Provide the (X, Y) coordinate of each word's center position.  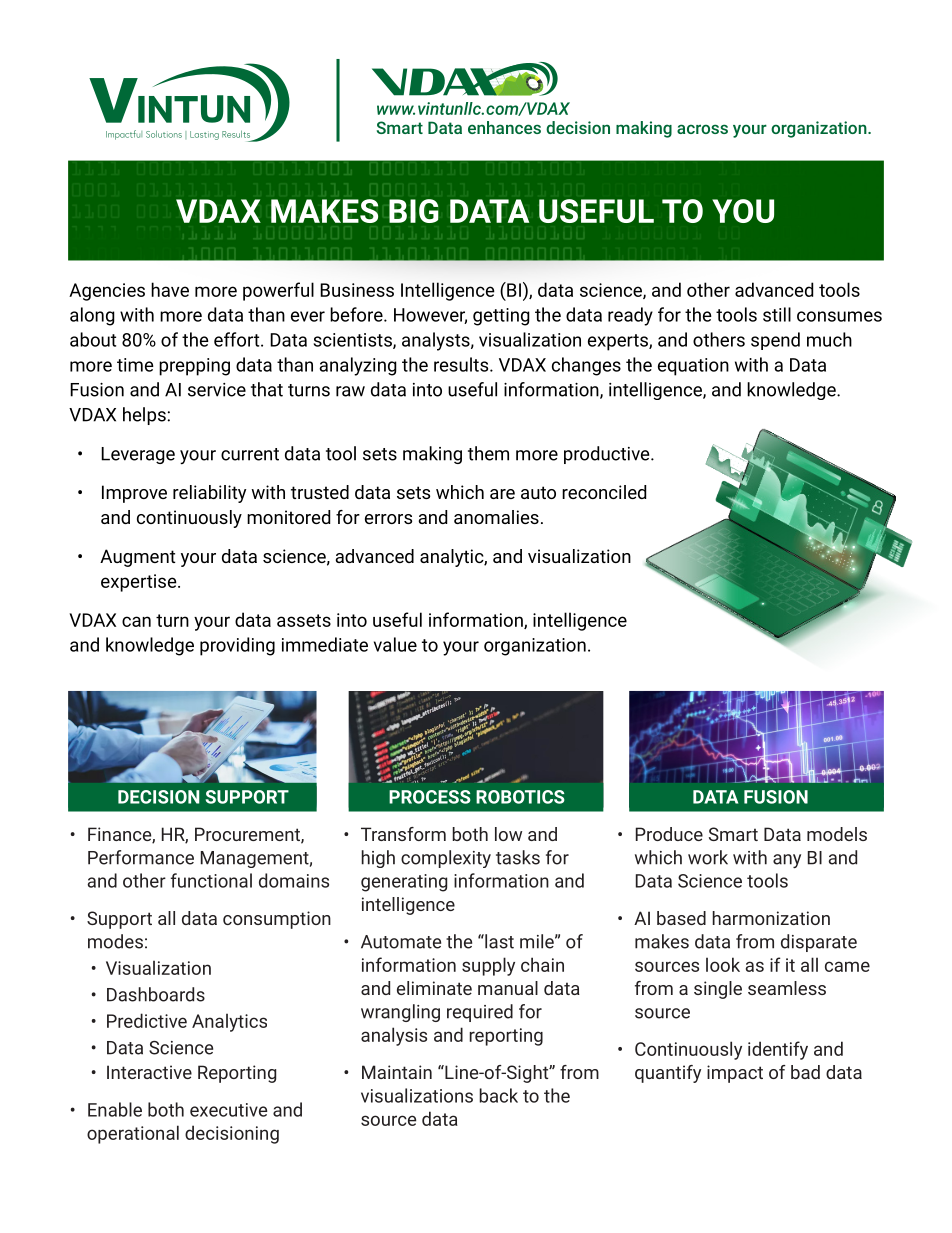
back (498, 1095)
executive (228, 1110)
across (702, 129)
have (170, 289)
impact (735, 1074)
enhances (504, 127)
